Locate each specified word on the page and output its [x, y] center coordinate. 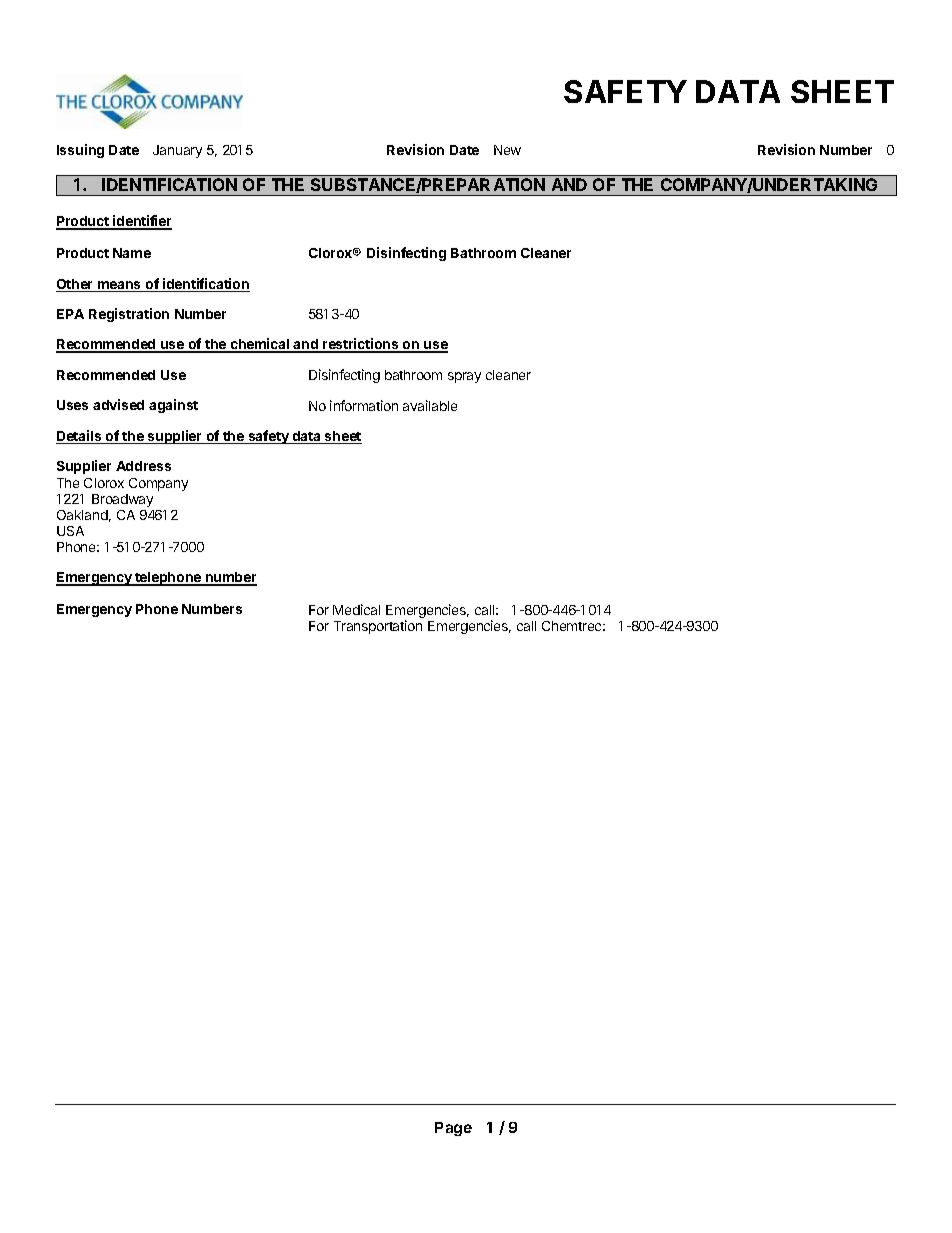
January [177, 151]
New [507, 150]
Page [453, 1129]
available [430, 405]
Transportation [378, 627]
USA [70, 531]
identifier [141, 222]
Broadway [122, 500]
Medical [356, 609]
